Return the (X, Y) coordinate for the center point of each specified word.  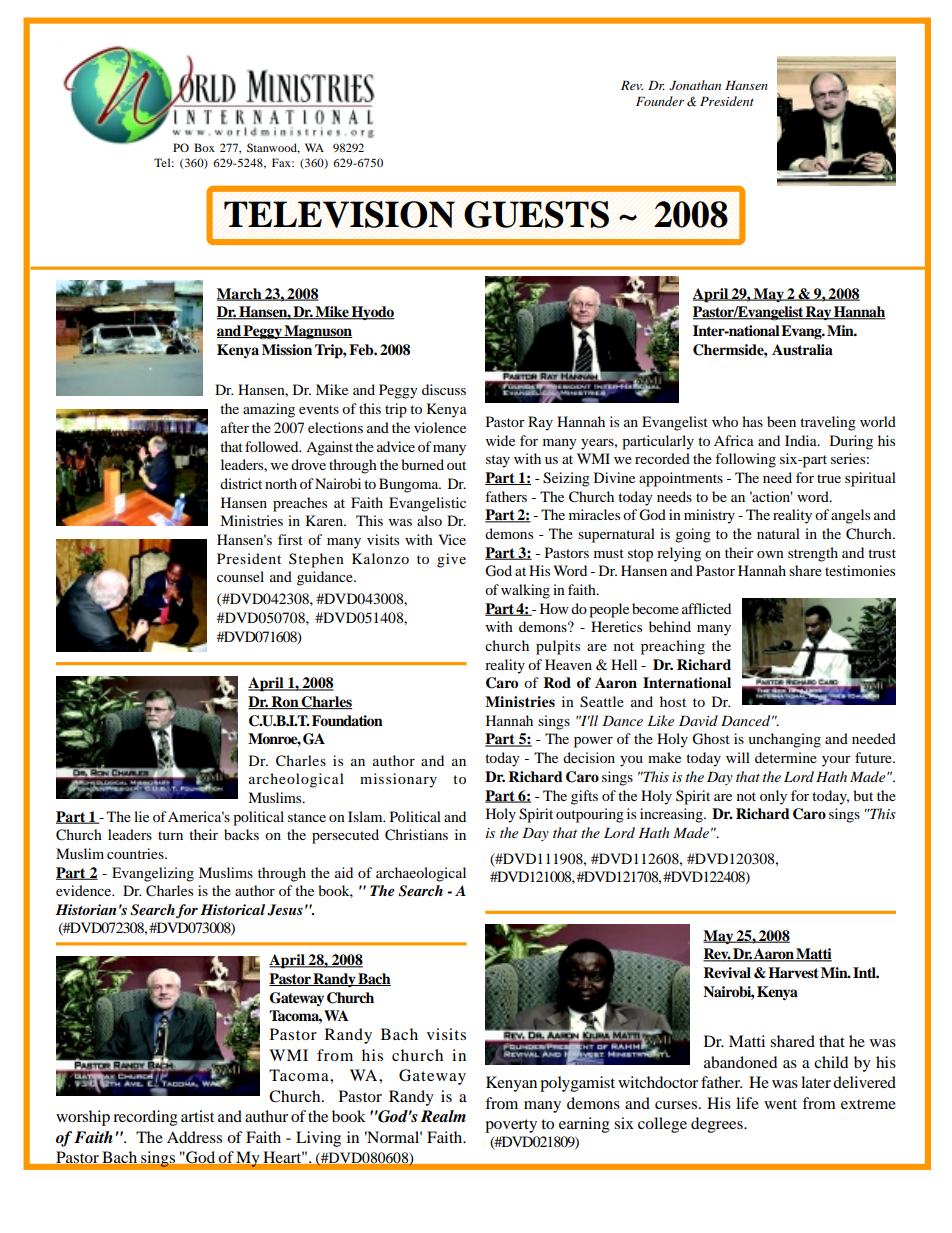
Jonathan (695, 85)
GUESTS (536, 214)
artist (197, 1116)
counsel (240, 576)
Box (204, 147)
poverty (511, 1126)
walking (525, 591)
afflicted (706, 608)
